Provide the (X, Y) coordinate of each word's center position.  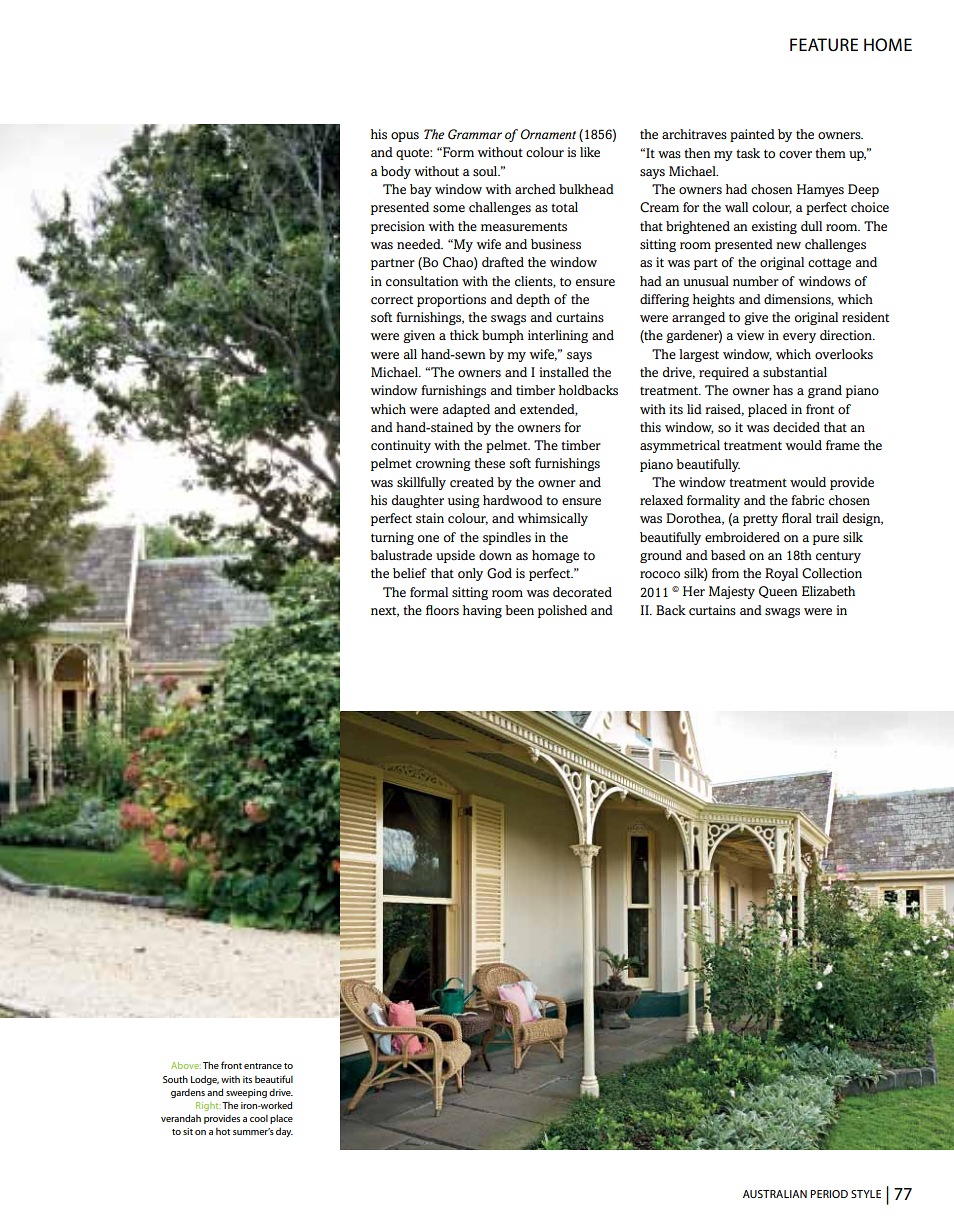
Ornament (548, 134)
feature (824, 44)
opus (405, 137)
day (284, 1132)
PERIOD (829, 1194)
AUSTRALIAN (775, 1194)
